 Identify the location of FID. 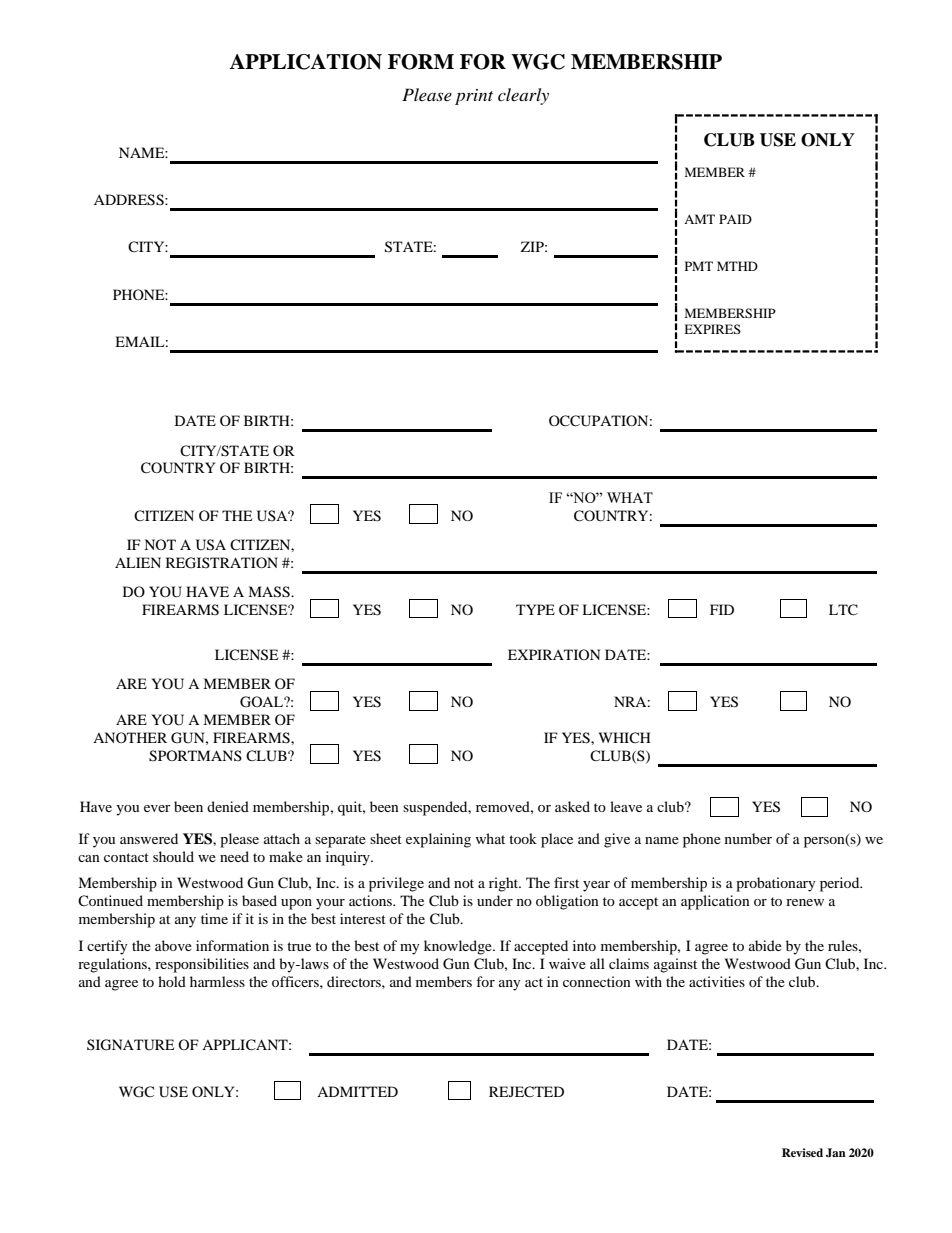
(722, 609).
